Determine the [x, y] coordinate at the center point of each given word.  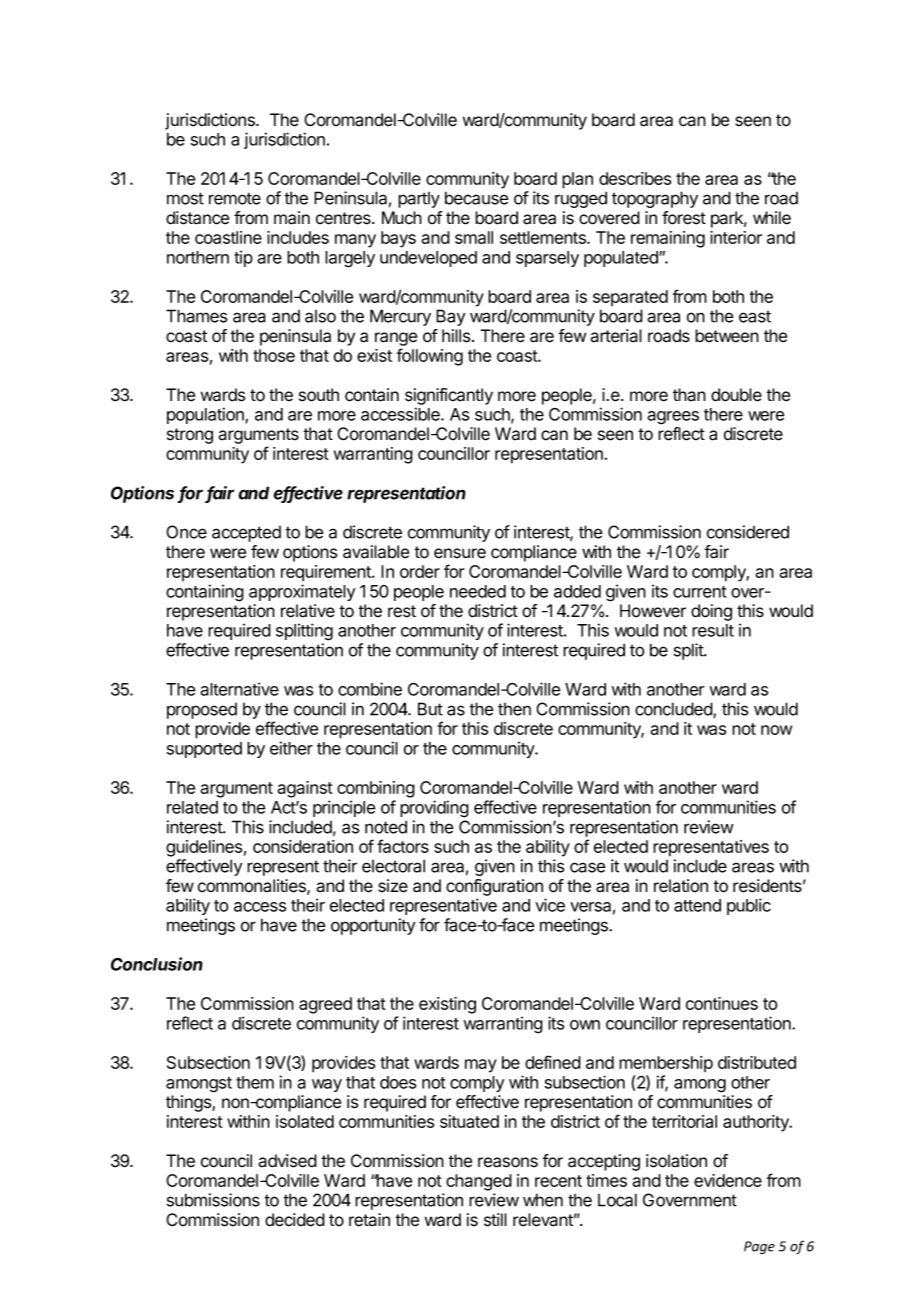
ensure [460, 553]
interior [736, 237]
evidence [728, 1180]
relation [681, 886]
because [477, 198]
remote [235, 198]
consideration [303, 846]
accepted [246, 534]
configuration [494, 887]
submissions [213, 1200]
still [495, 1220]
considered [748, 532]
